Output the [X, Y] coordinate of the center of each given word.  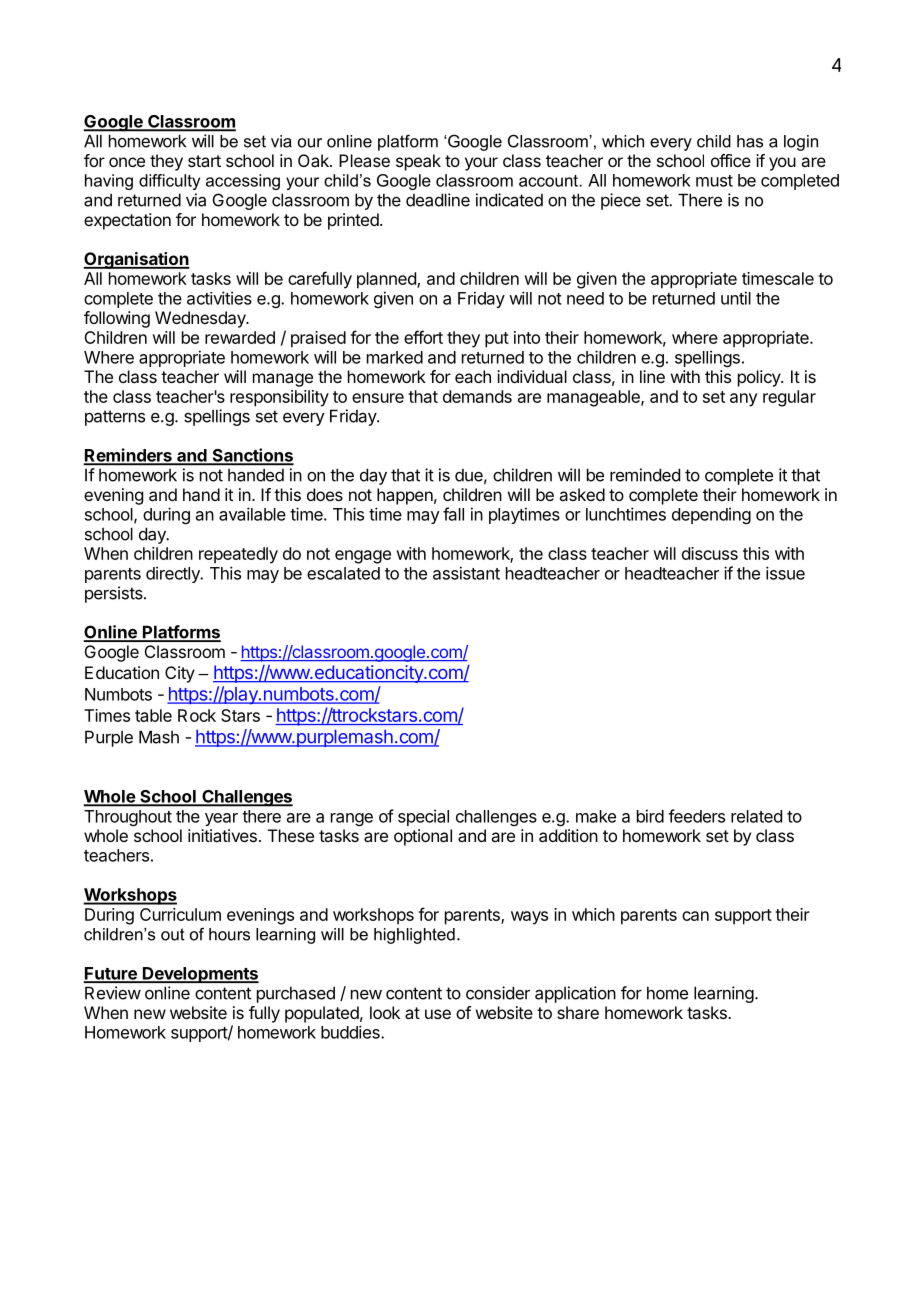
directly [174, 574]
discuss [710, 553]
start [204, 161]
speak [418, 162]
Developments [200, 975]
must [714, 181]
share [578, 1012]
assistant [466, 573]
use [438, 1014]
